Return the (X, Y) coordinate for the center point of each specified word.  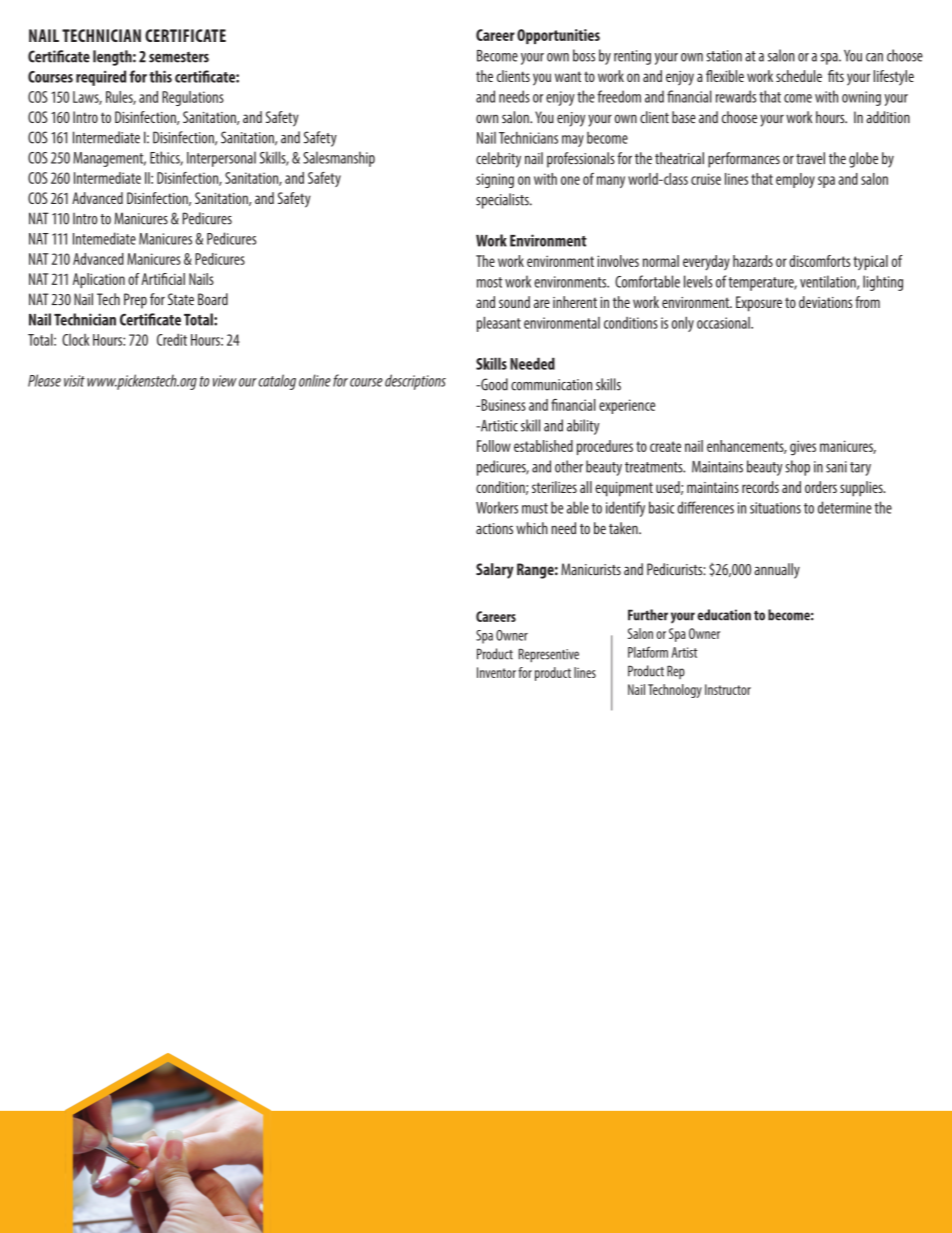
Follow (494, 446)
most (489, 282)
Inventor (496, 672)
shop (798, 468)
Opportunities (558, 36)
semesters (179, 57)
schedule (799, 76)
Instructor (728, 689)
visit (74, 381)
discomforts (819, 261)
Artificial (163, 279)
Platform (648, 652)
